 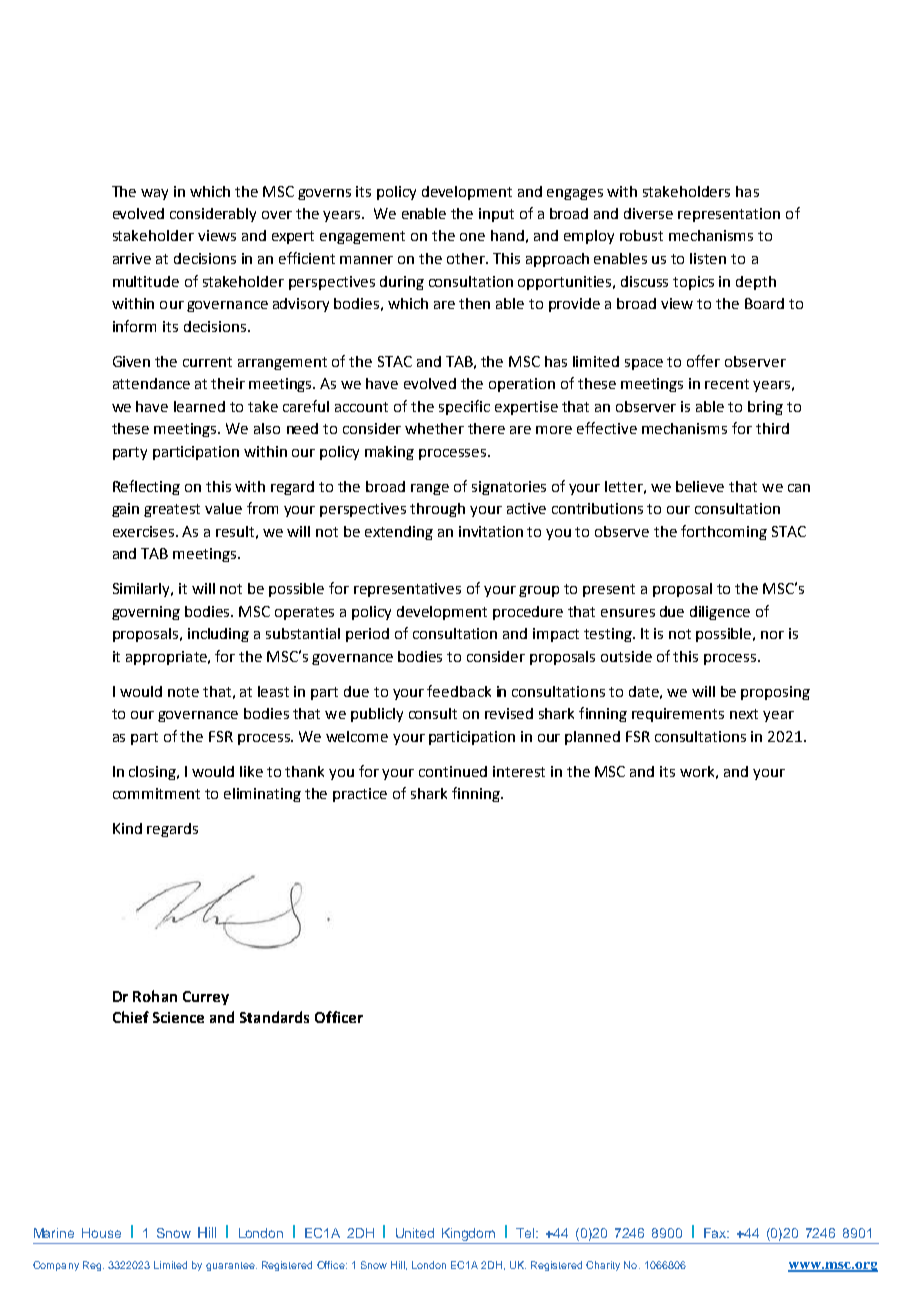 I want to click on Fax, so click(x=716, y=1233).
